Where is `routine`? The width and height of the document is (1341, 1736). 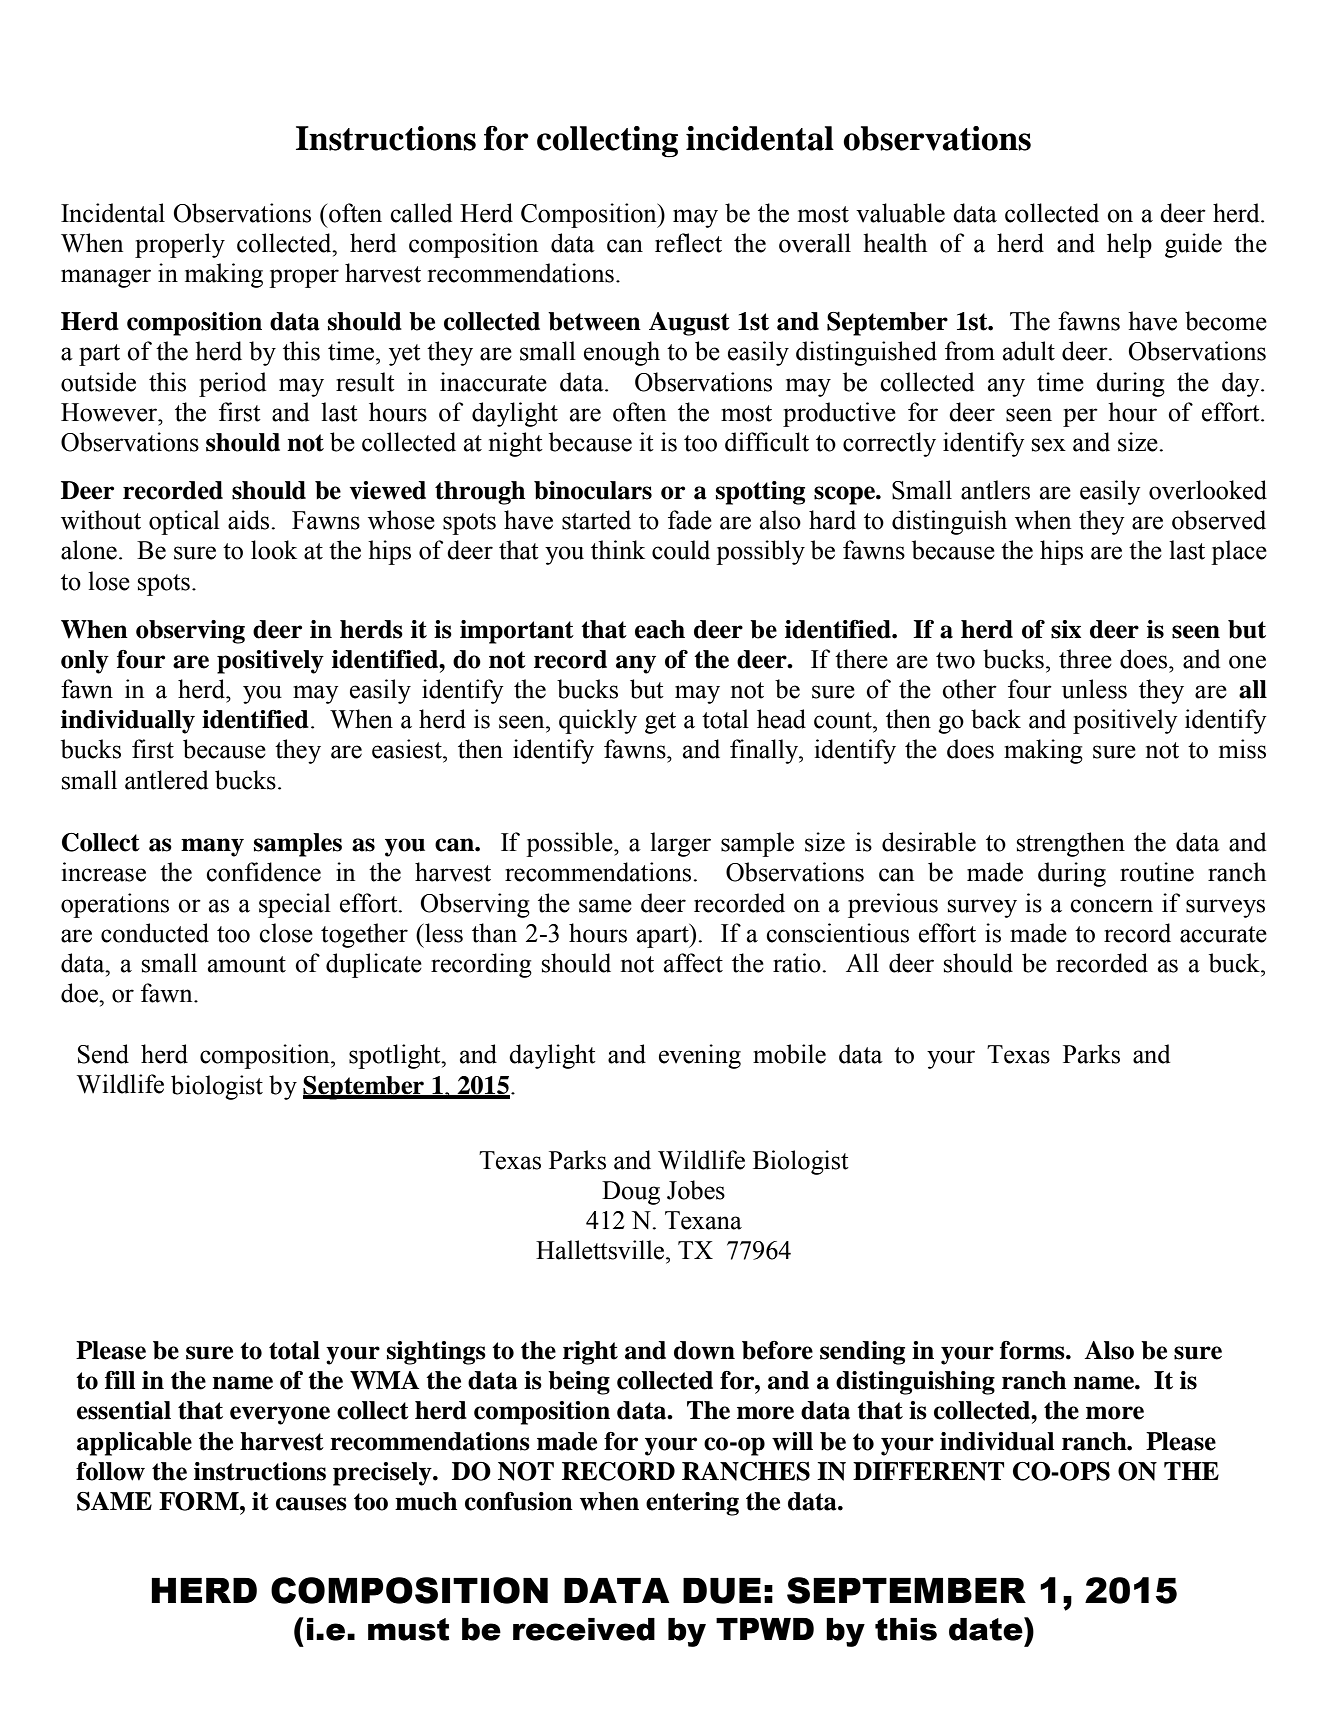 routine is located at coordinates (1157, 872).
